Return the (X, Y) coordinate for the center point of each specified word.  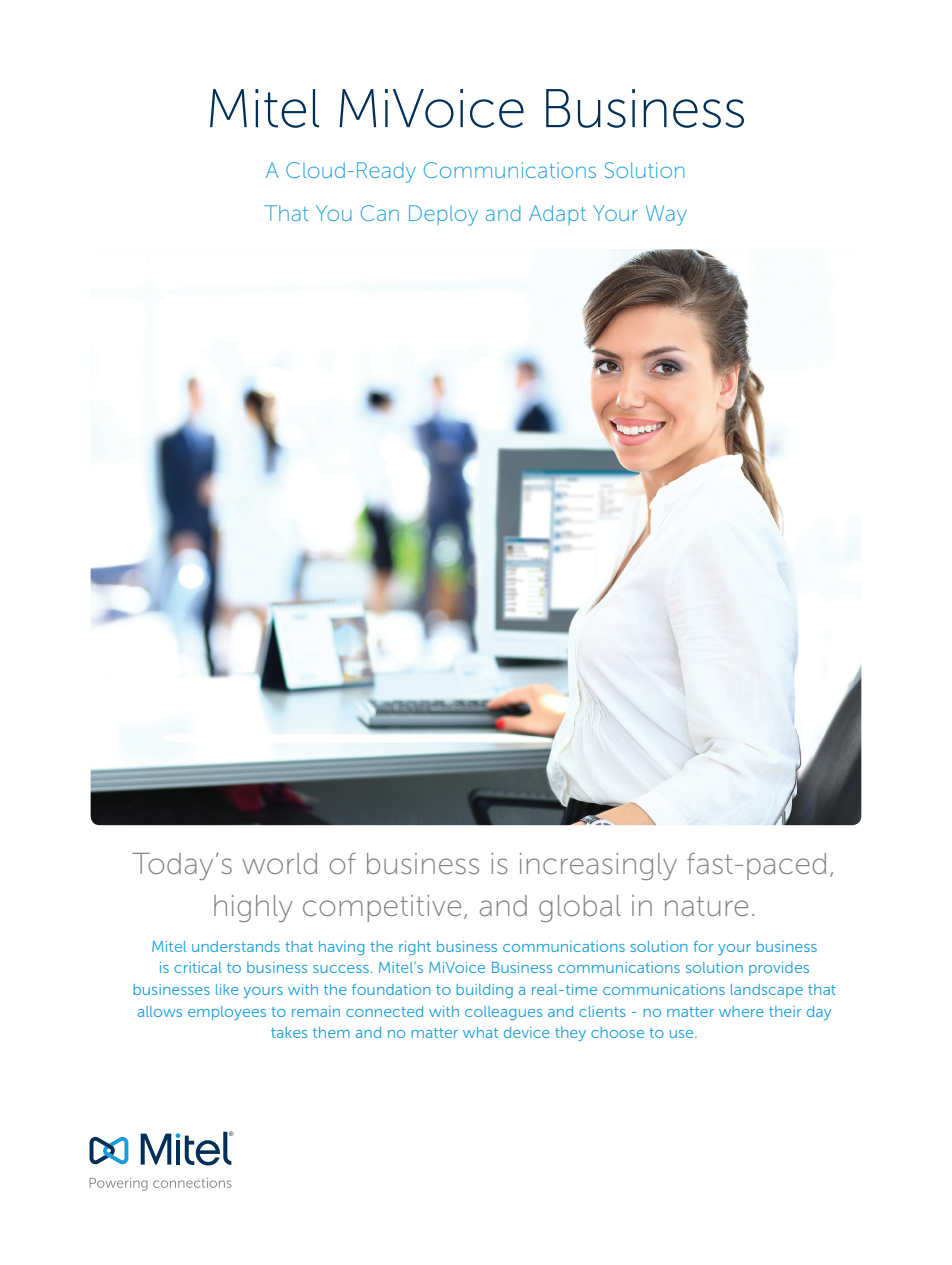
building (484, 991)
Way (666, 215)
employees (227, 1013)
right (415, 948)
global (580, 908)
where (741, 1011)
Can (380, 213)
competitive (382, 908)
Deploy (443, 215)
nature (706, 906)
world (279, 863)
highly (253, 908)
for (704, 946)
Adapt (557, 215)
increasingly (598, 866)
